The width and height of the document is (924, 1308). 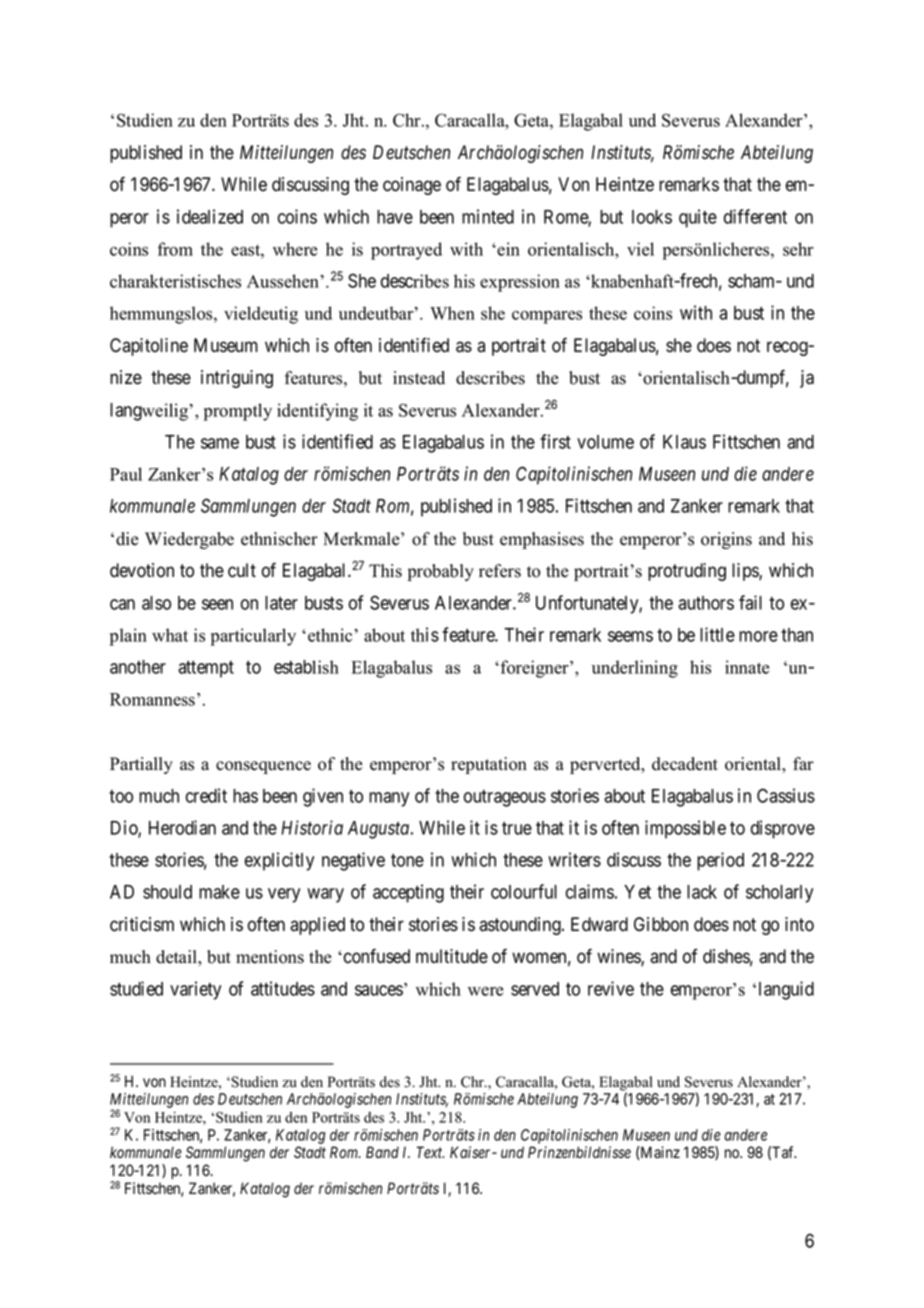 What do you see at coordinates (684, 442) in the document?
I see `Klaus` at bounding box center [684, 442].
